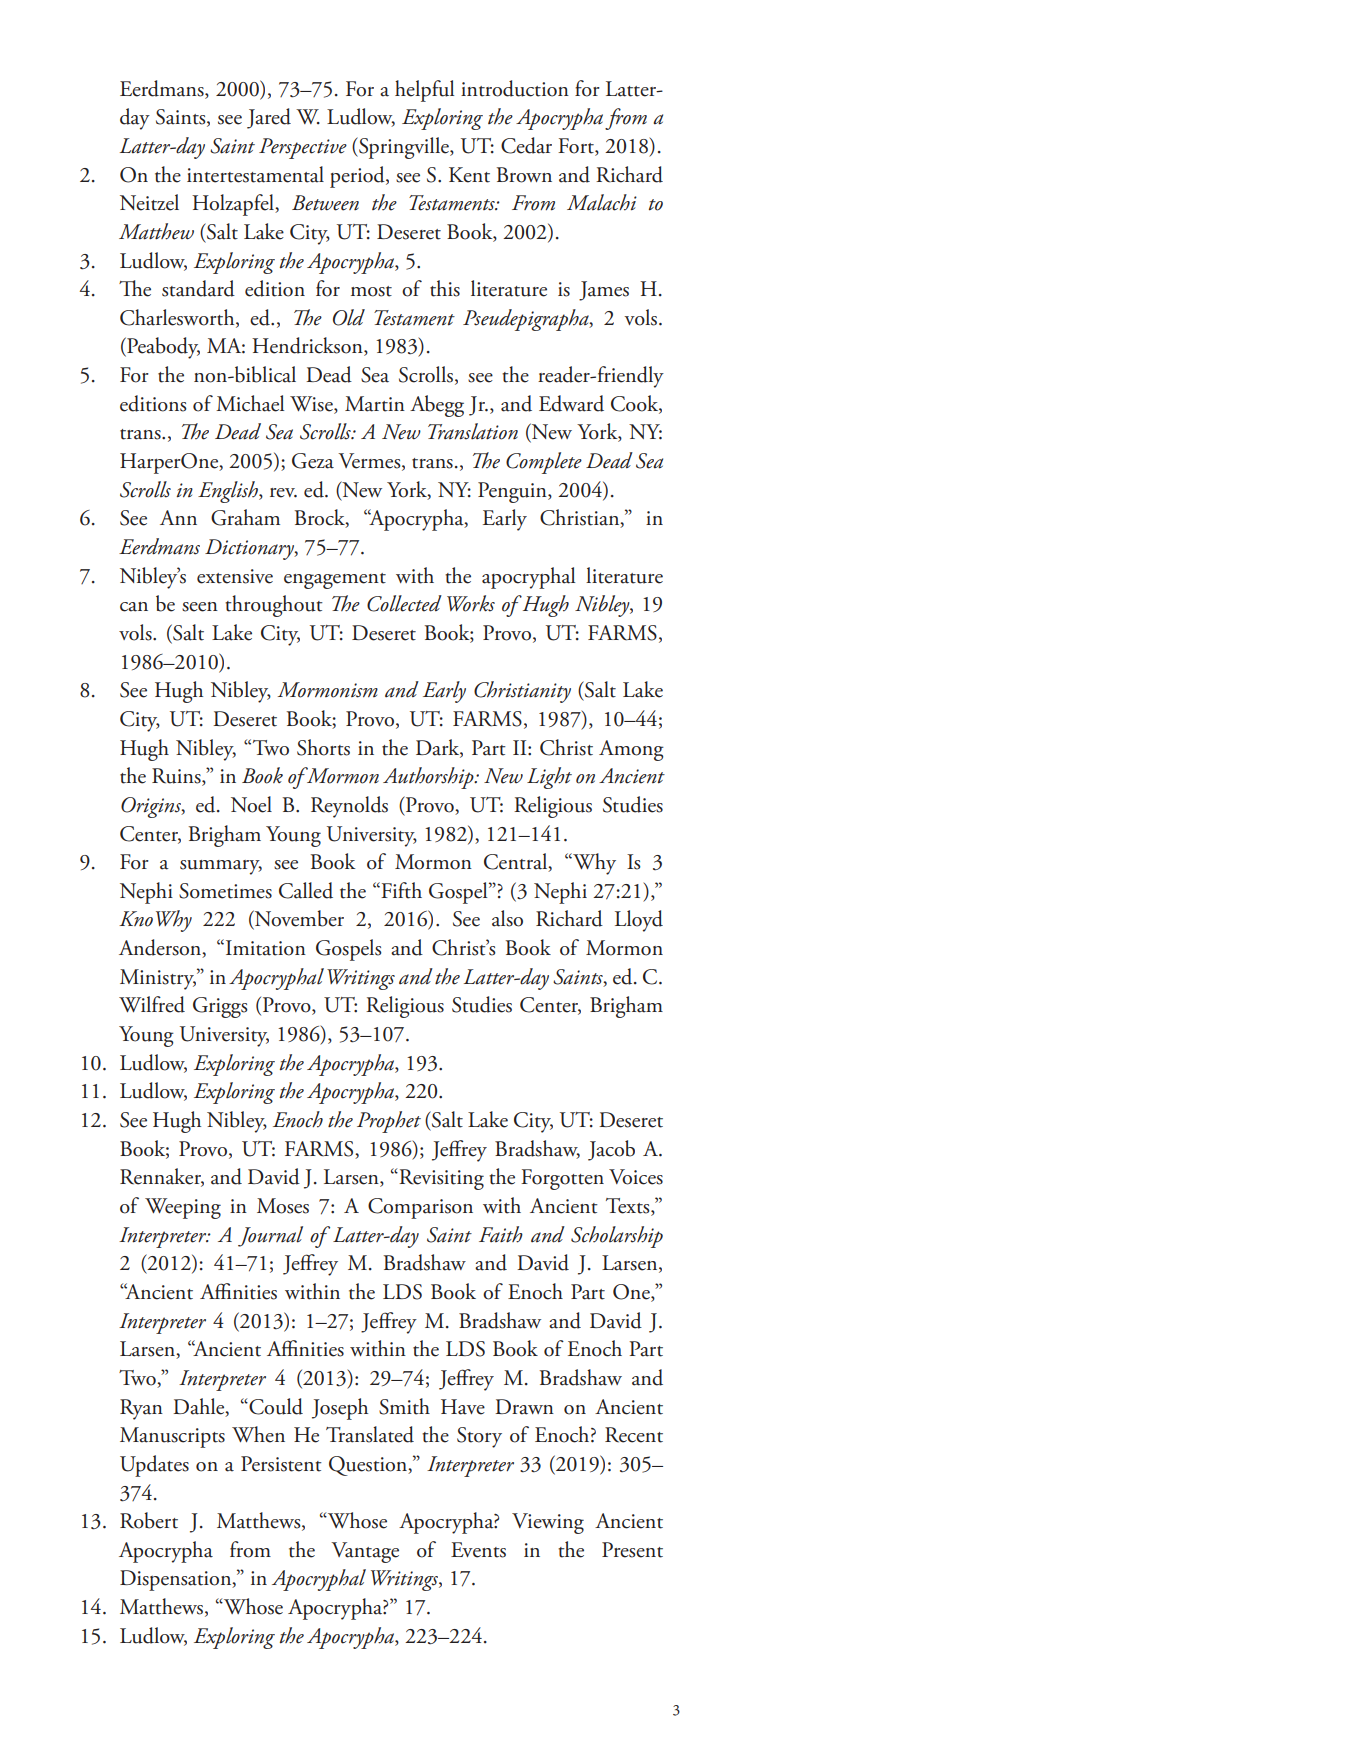 This screenshot has width=1353, height=1751. Describe the element at coordinates (577, 147) in the screenshot. I see `Fort` at that location.
